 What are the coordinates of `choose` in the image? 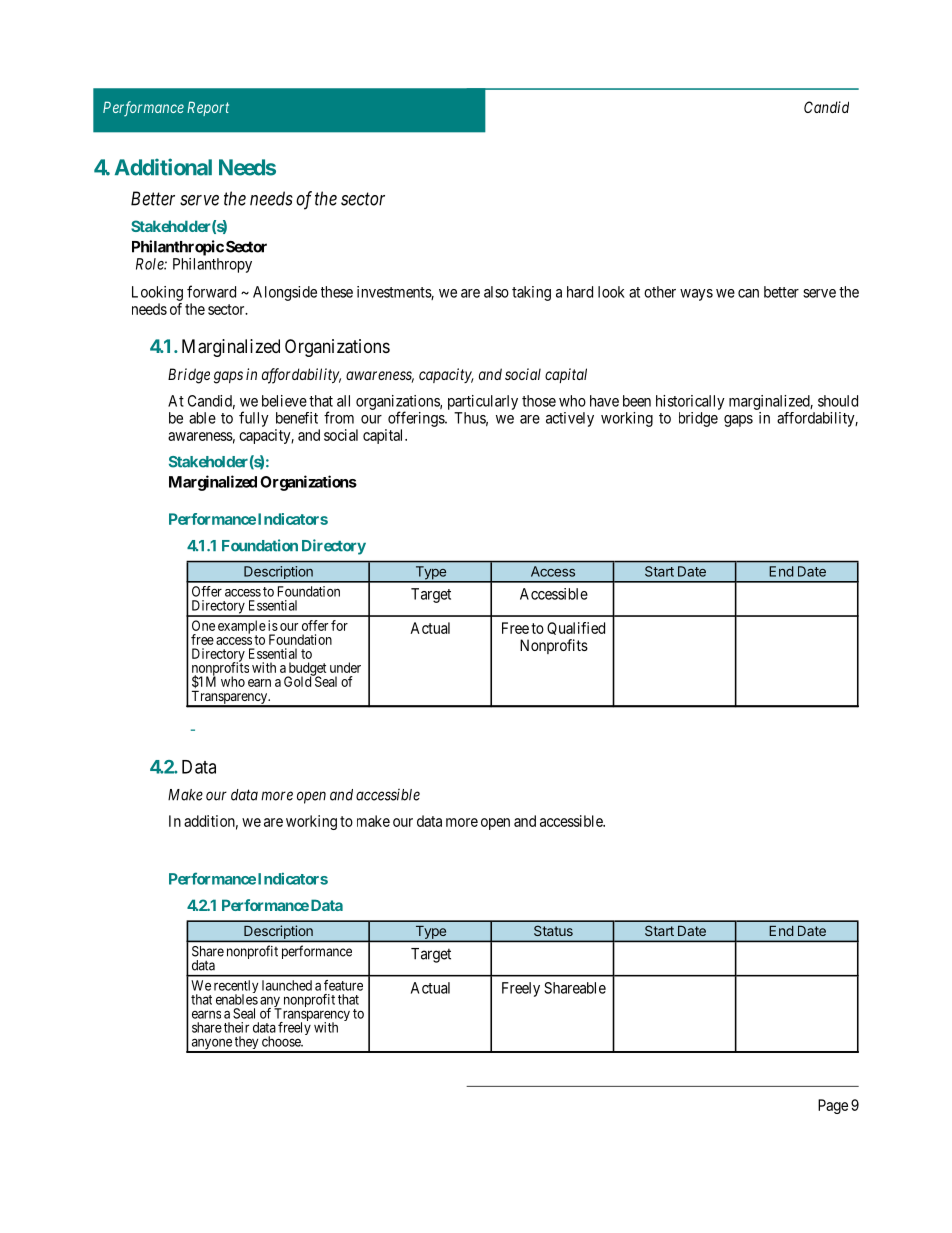 It's located at (282, 1041).
